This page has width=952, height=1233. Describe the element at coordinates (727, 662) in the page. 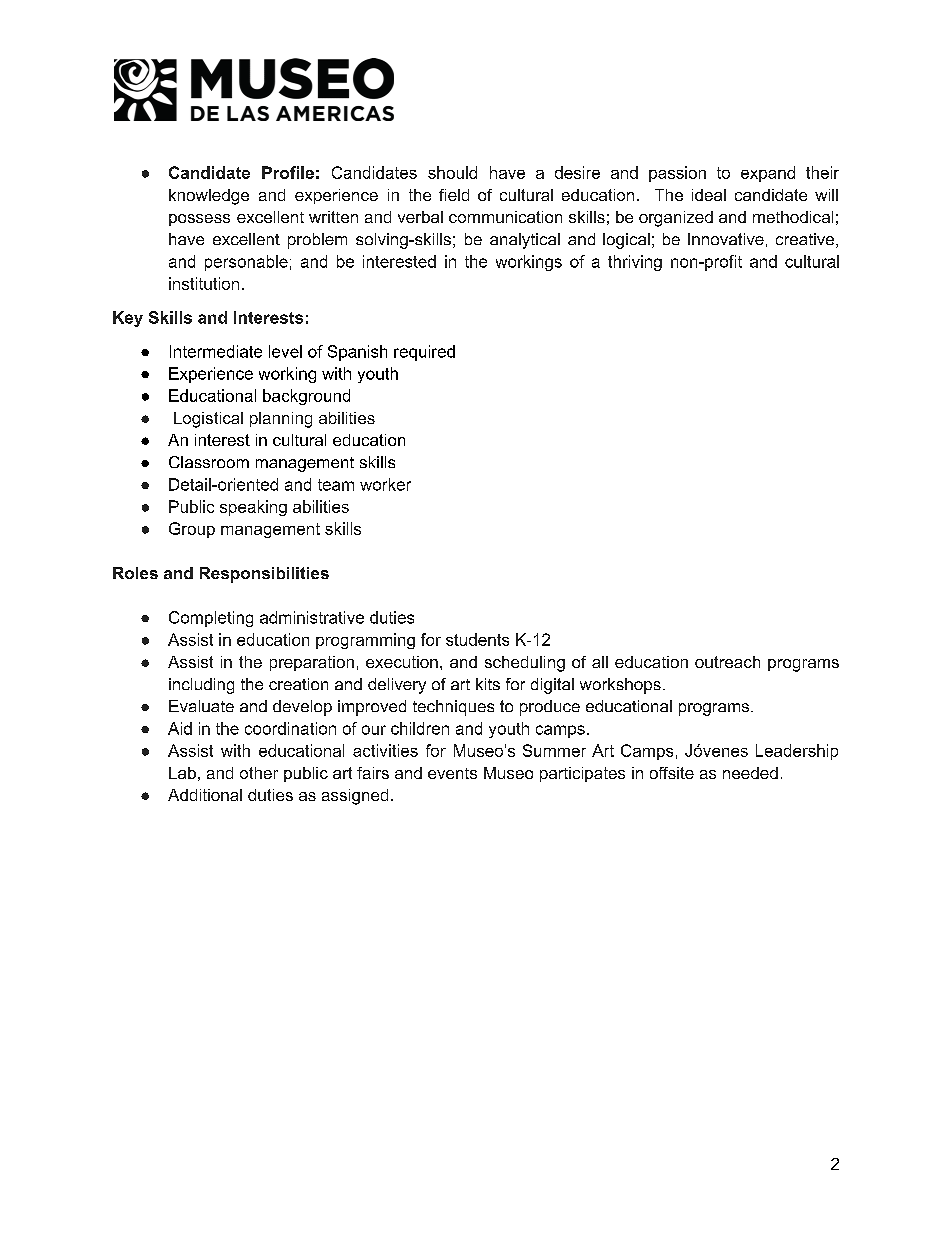

I see `outreach` at that location.
